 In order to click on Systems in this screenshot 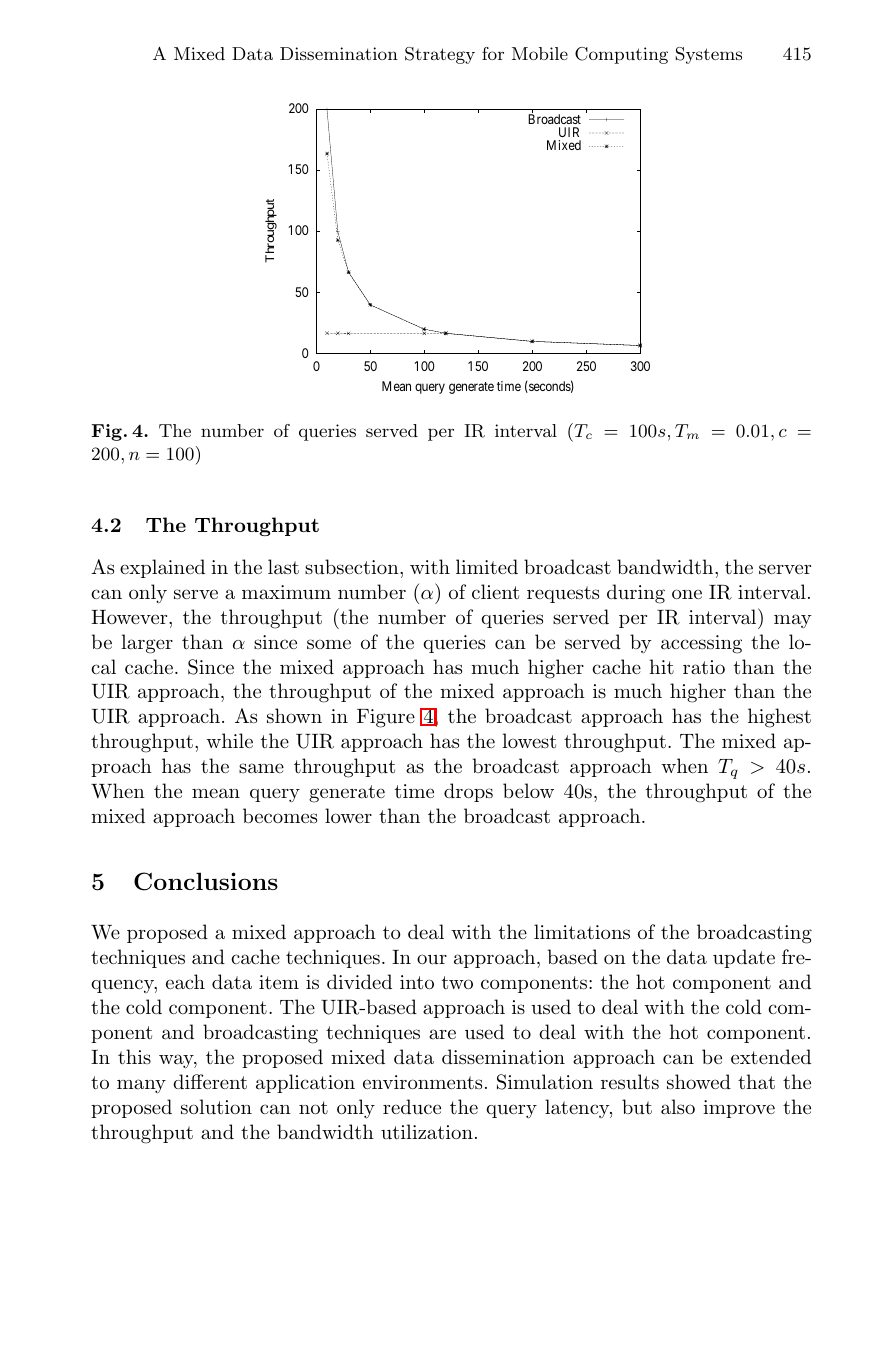, I will do `click(709, 55)`.
